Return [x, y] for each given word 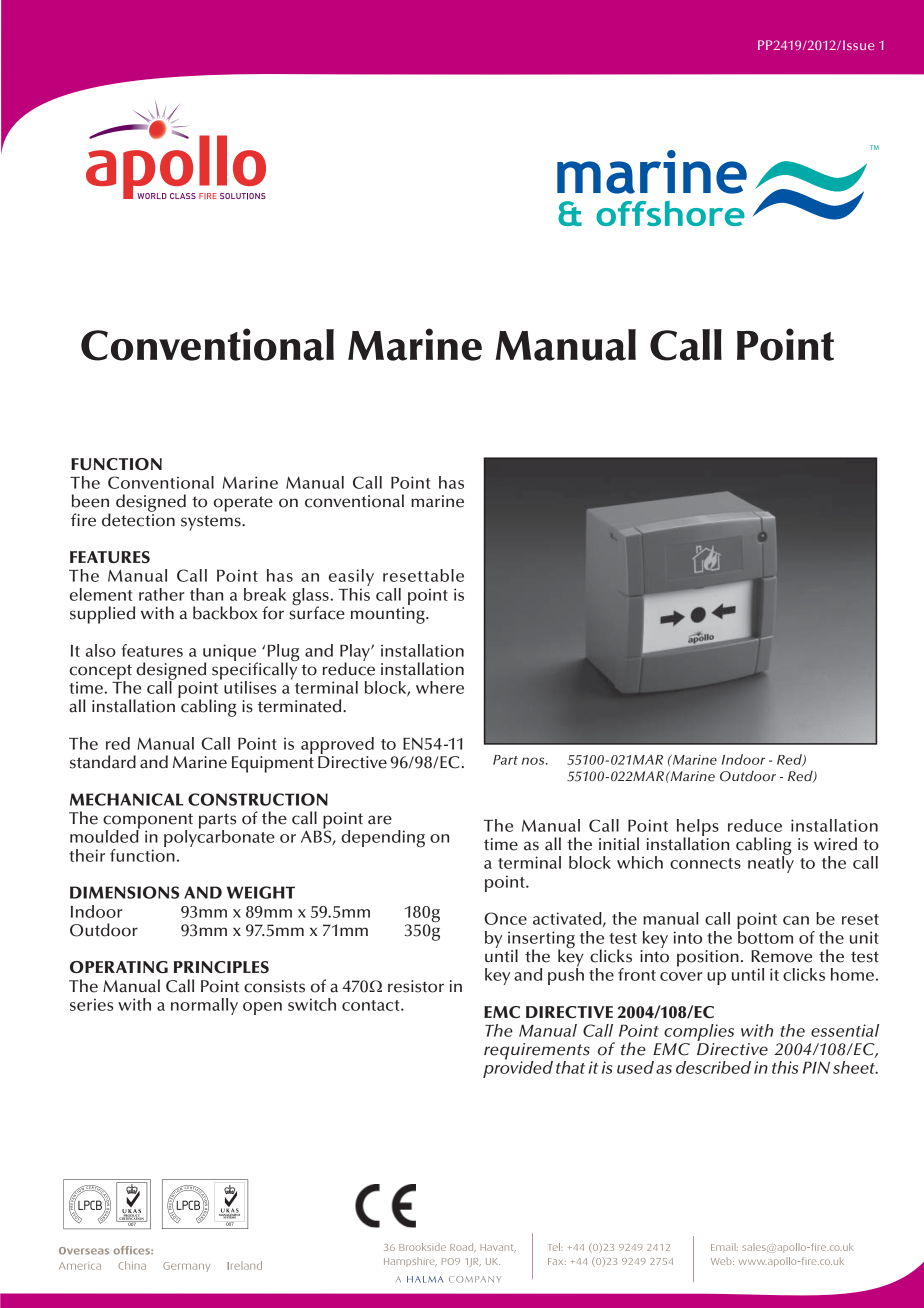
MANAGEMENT [229, 1214]
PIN [816, 1067]
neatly [771, 863]
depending [383, 839]
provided [518, 1068]
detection [138, 519]
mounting [389, 615]
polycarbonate [219, 837]
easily [351, 579]
